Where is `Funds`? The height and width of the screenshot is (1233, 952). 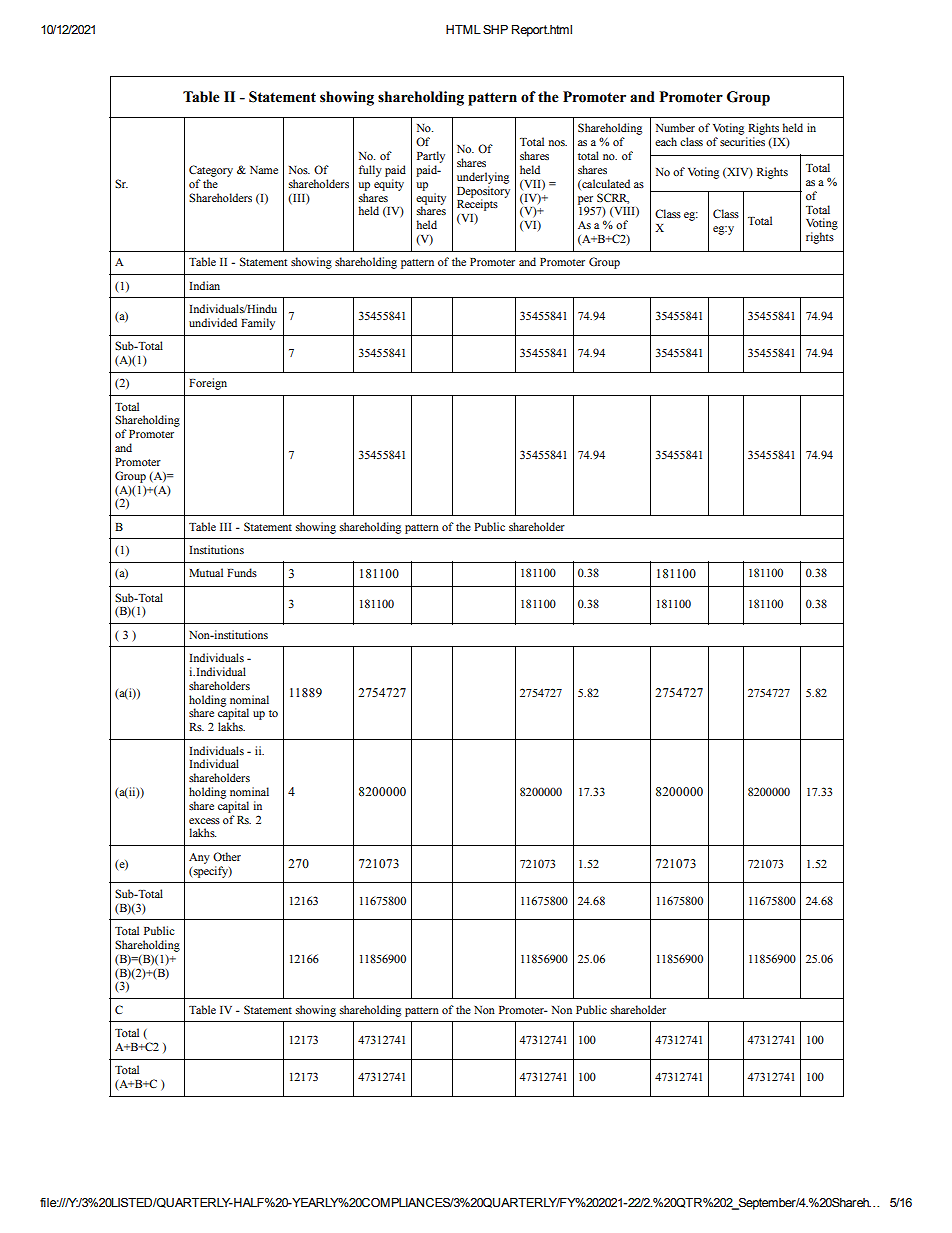 Funds is located at coordinates (242, 572).
